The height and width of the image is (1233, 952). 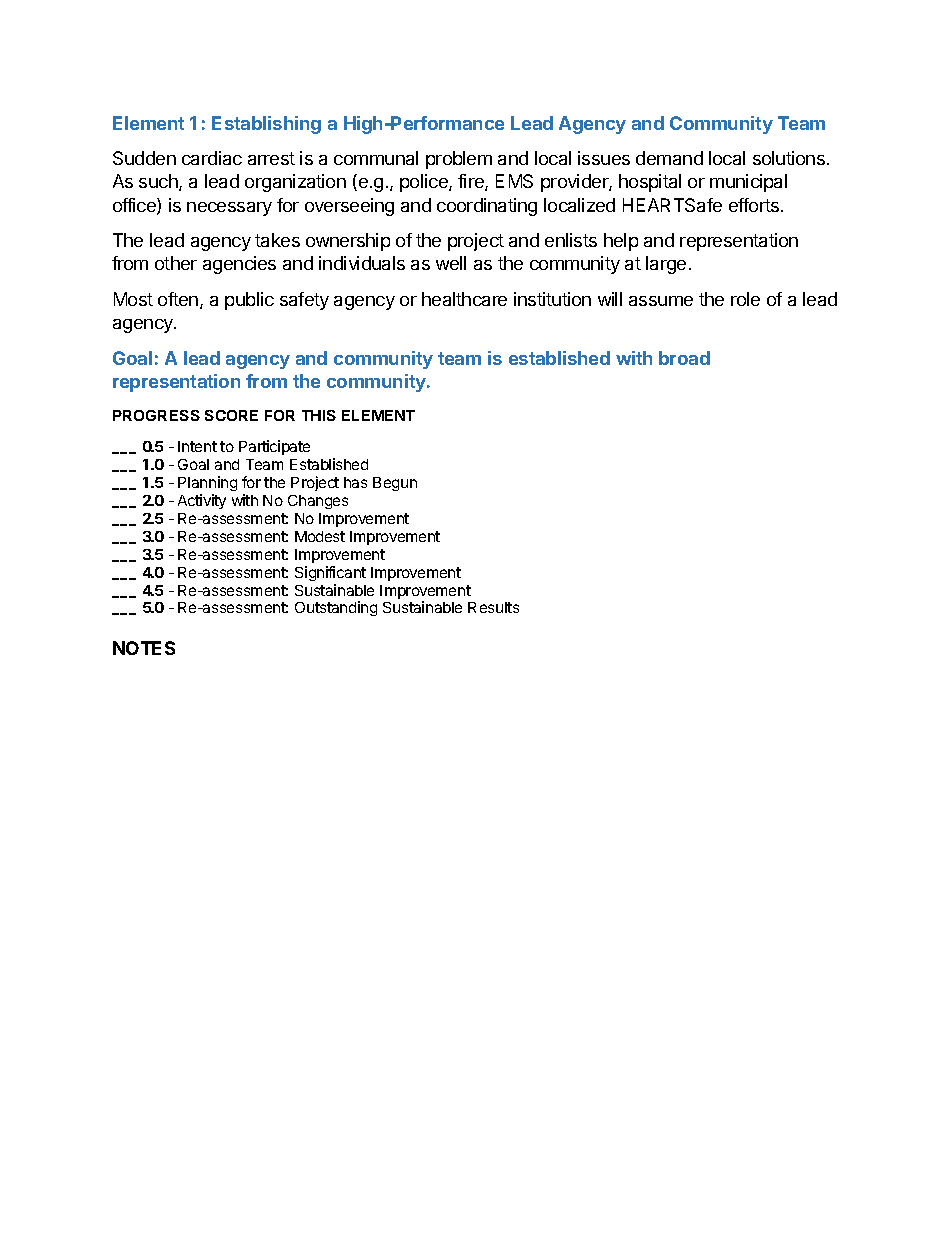 What do you see at coordinates (144, 648) in the image?
I see `NOTES` at bounding box center [144, 648].
